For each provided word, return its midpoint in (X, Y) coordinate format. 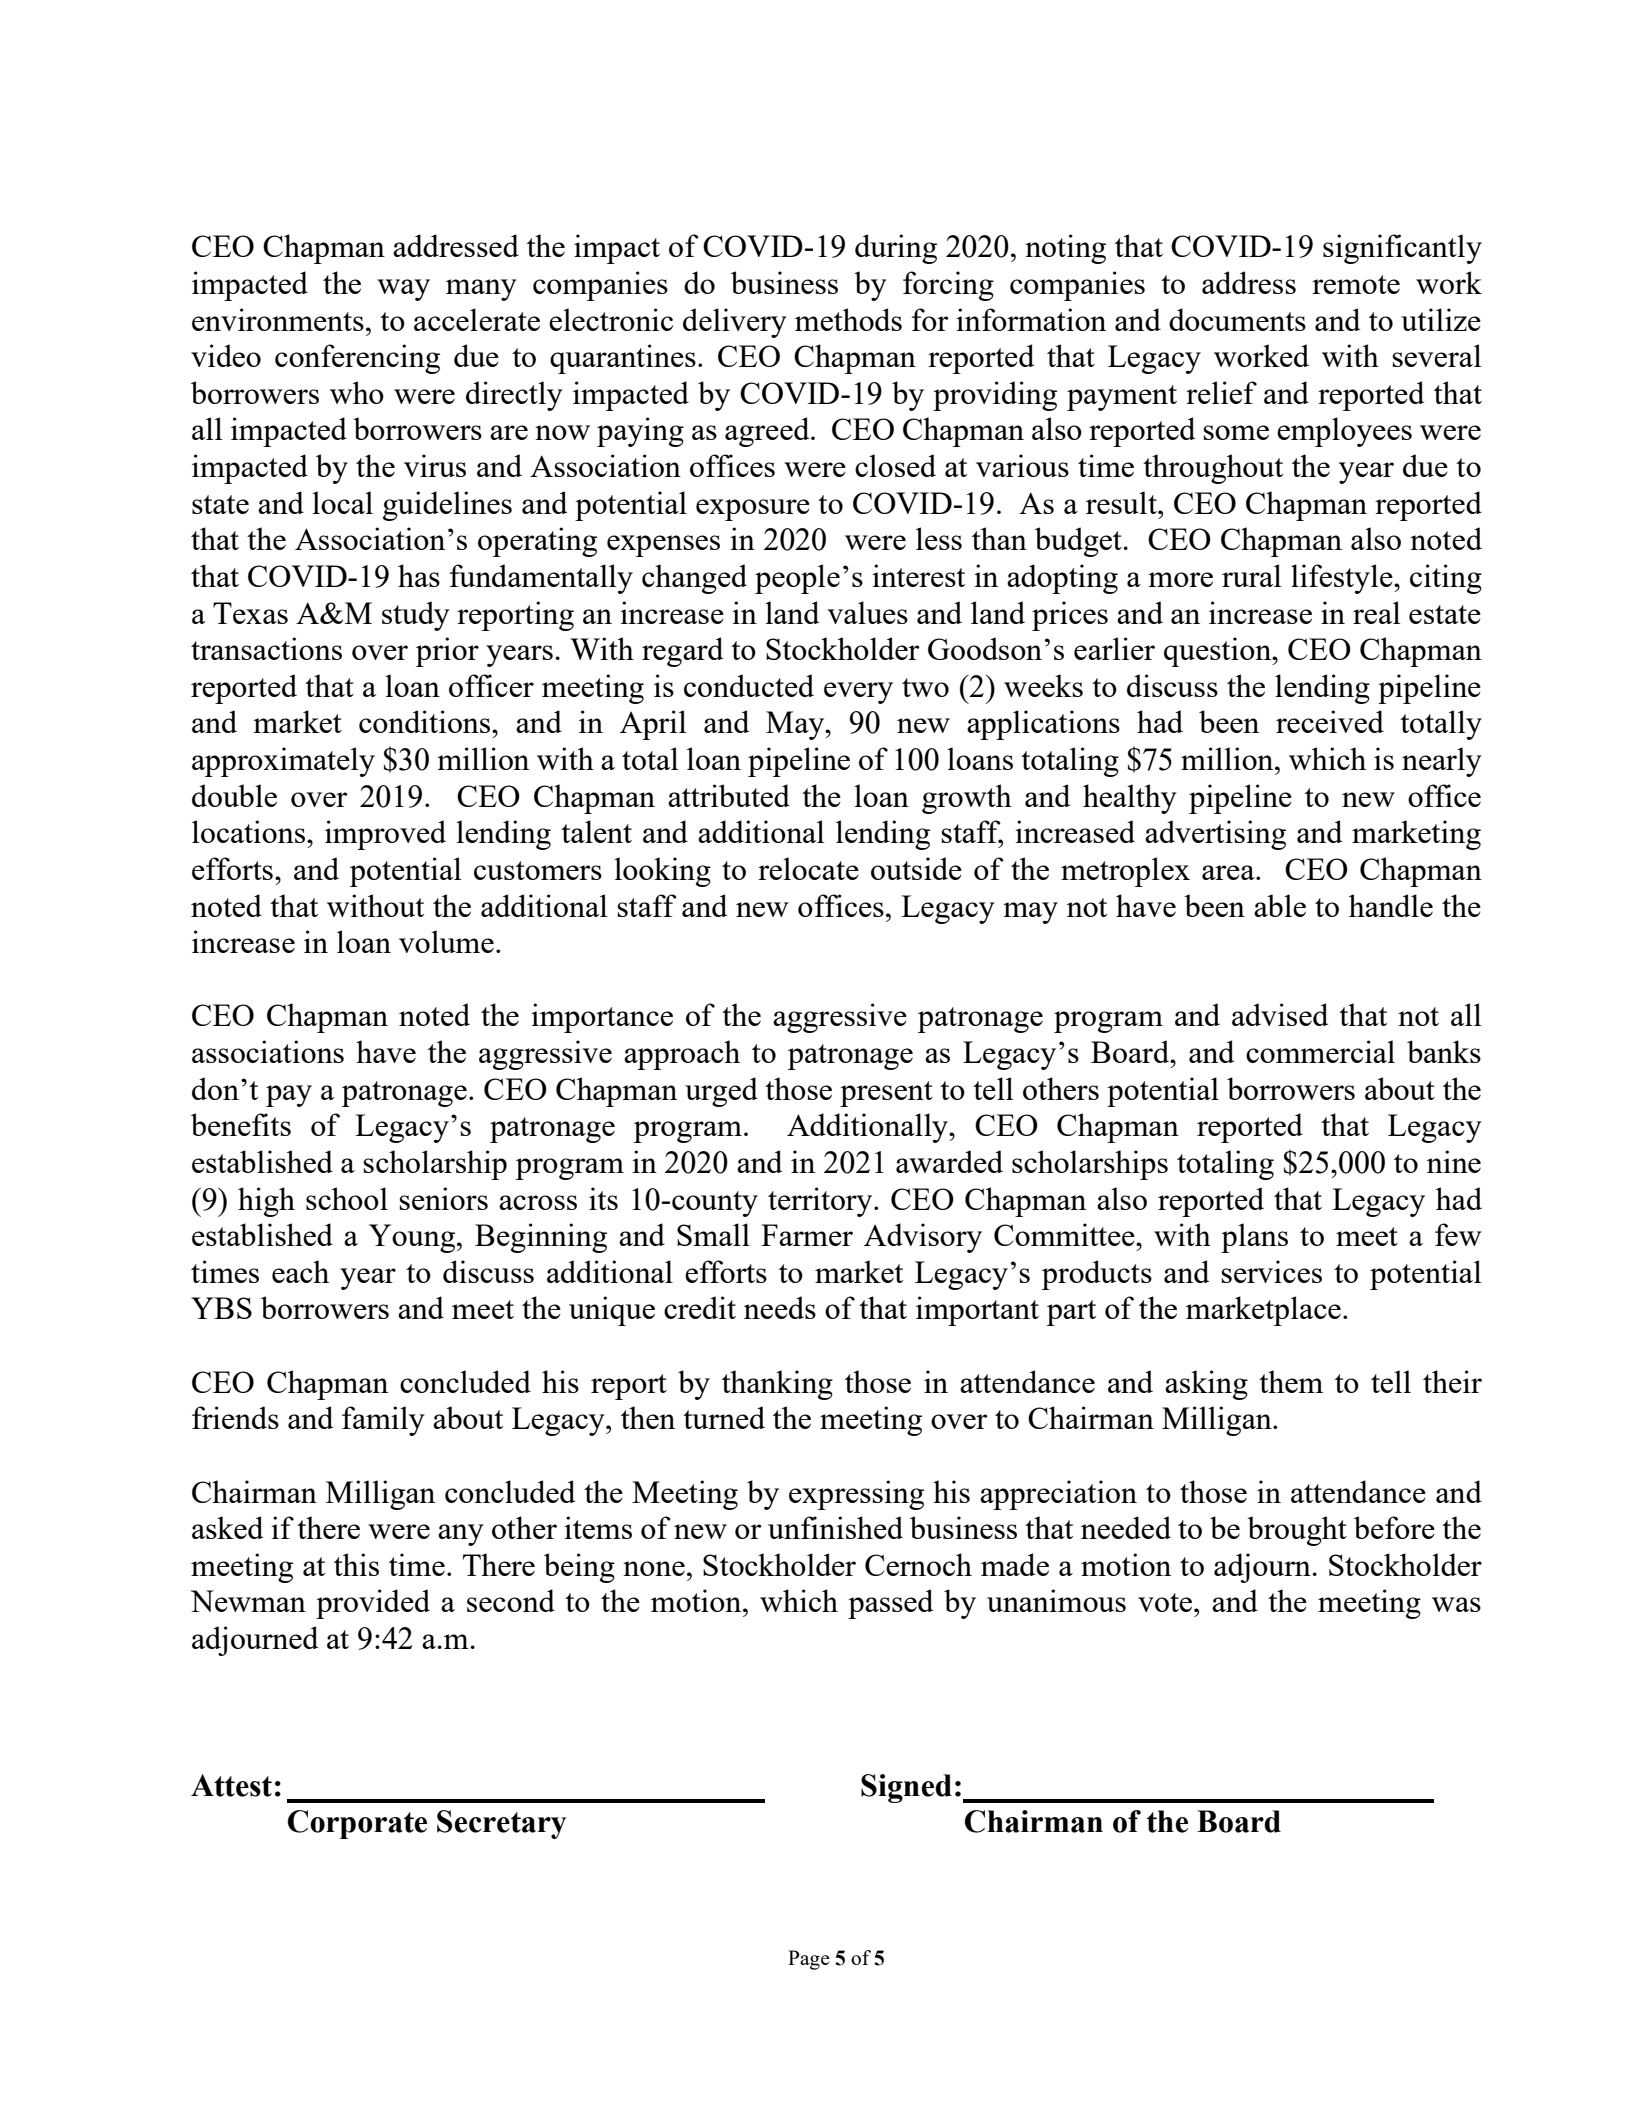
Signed (906, 1788)
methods (848, 319)
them (1291, 1381)
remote (1356, 284)
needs (780, 1307)
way (403, 290)
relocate (808, 868)
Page (809, 1960)
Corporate (357, 1824)
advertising (1215, 835)
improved (385, 835)
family (383, 1421)
